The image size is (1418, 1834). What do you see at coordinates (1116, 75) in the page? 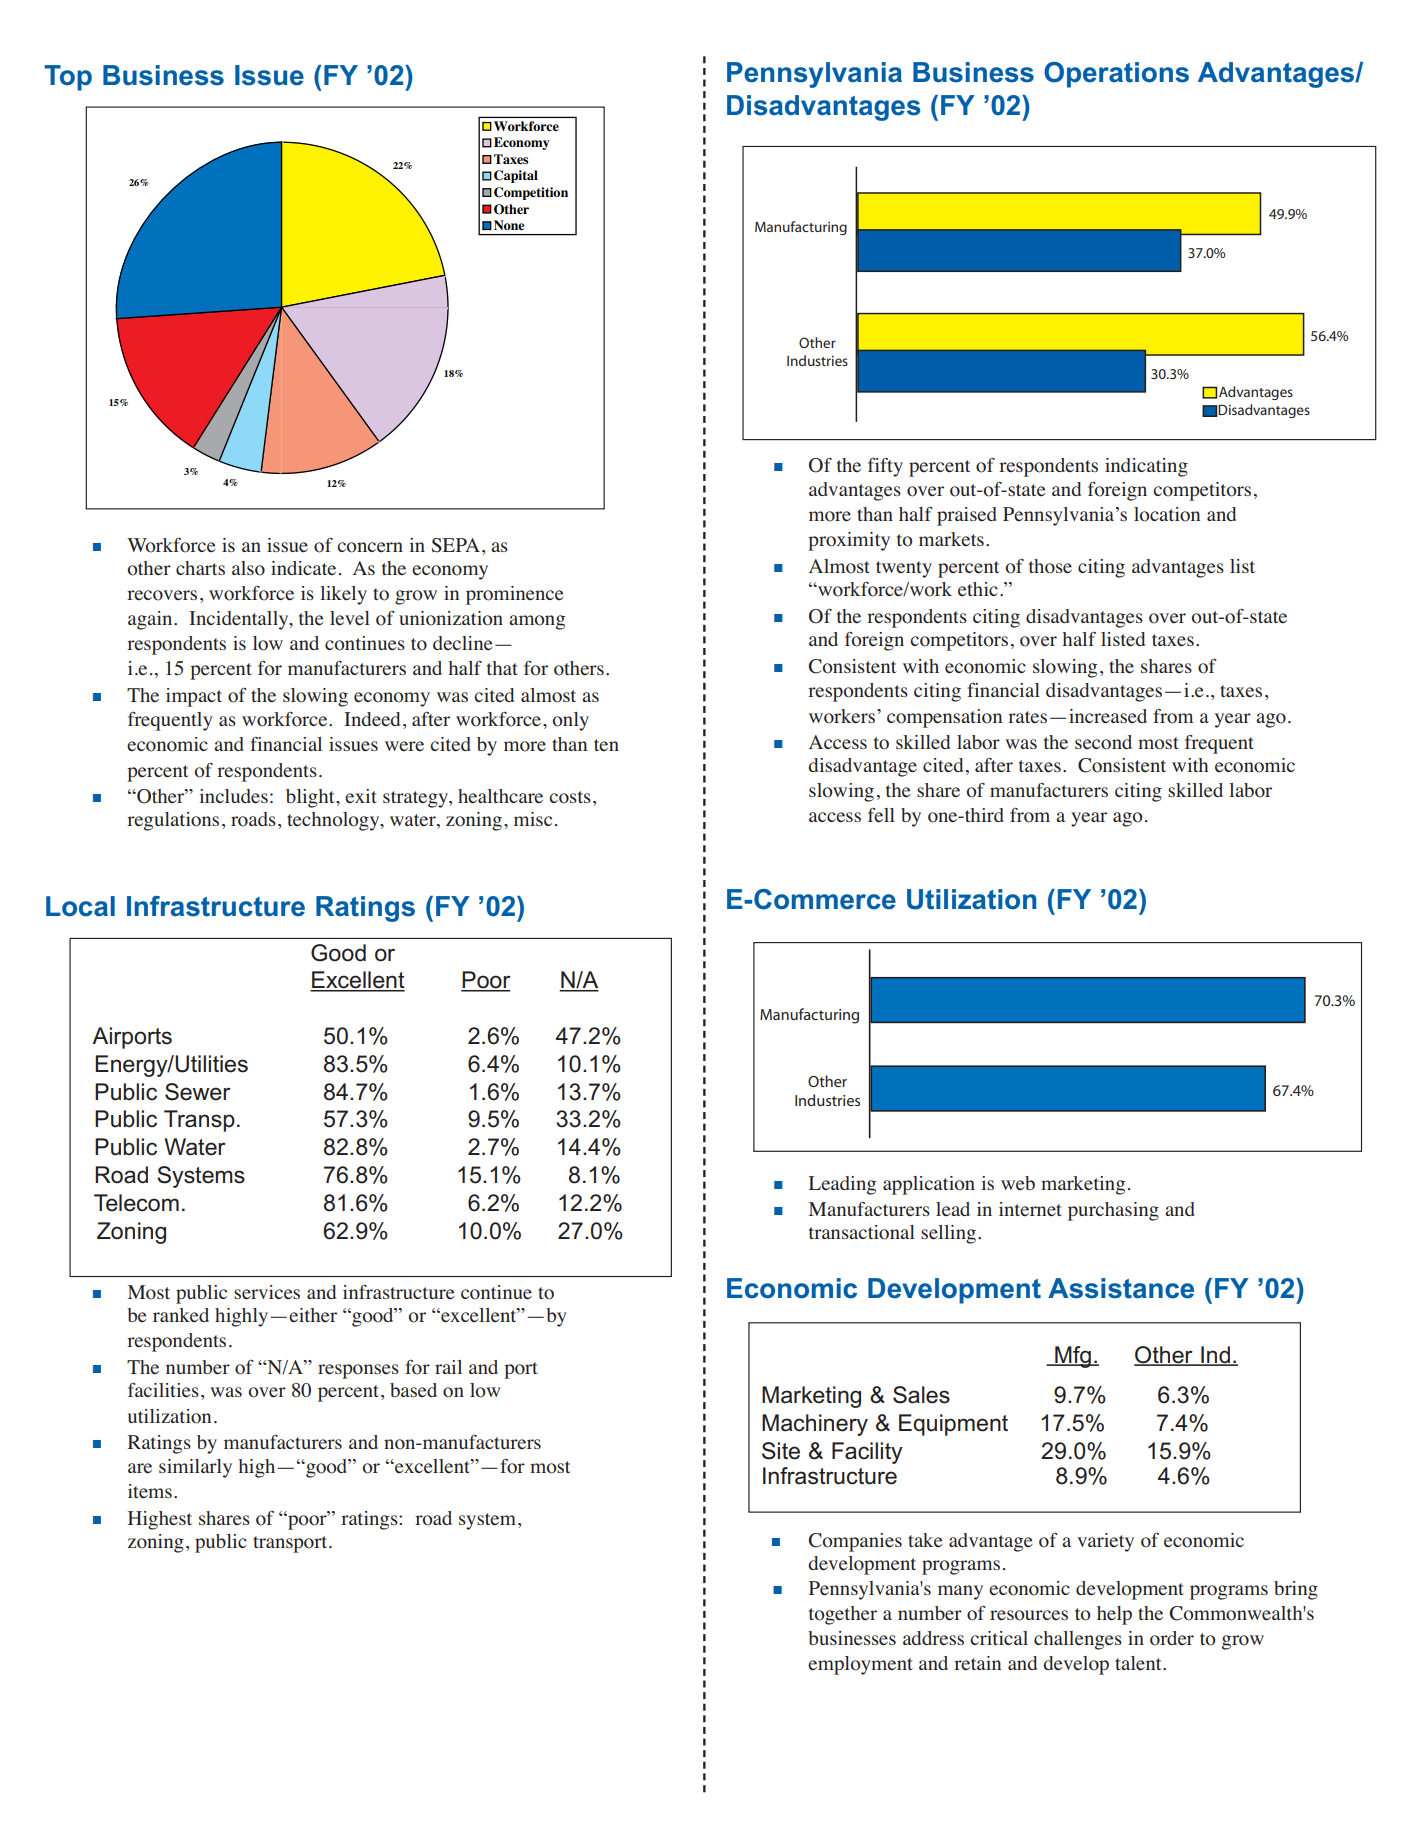
I see `Operations` at bounding box center [1116, 75].
